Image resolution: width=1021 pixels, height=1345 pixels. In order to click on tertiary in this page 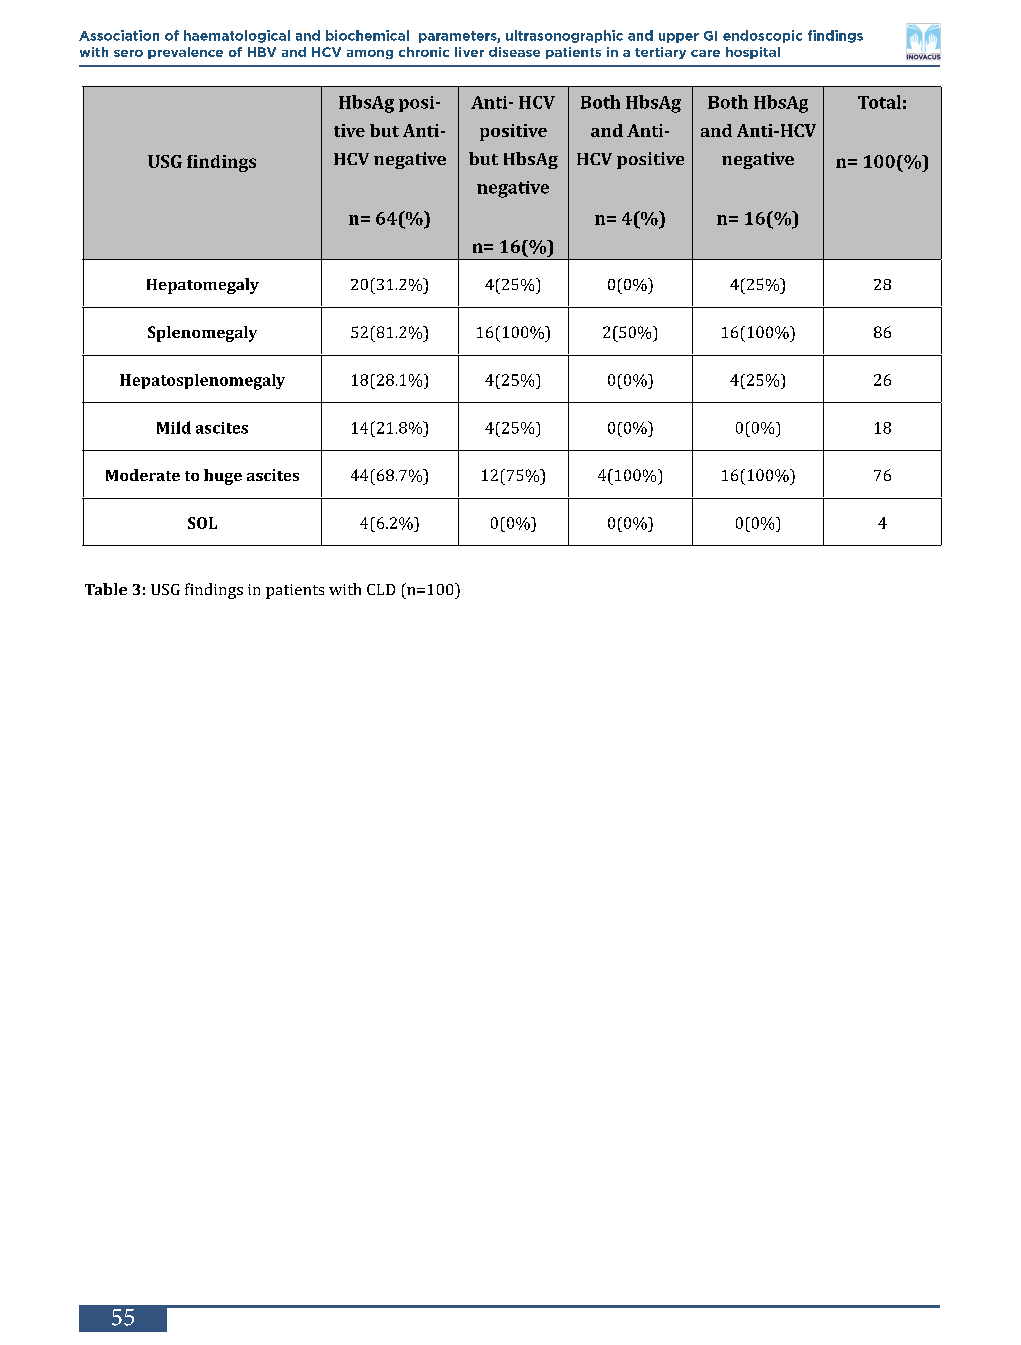, I will do `click(660, 53)`.
